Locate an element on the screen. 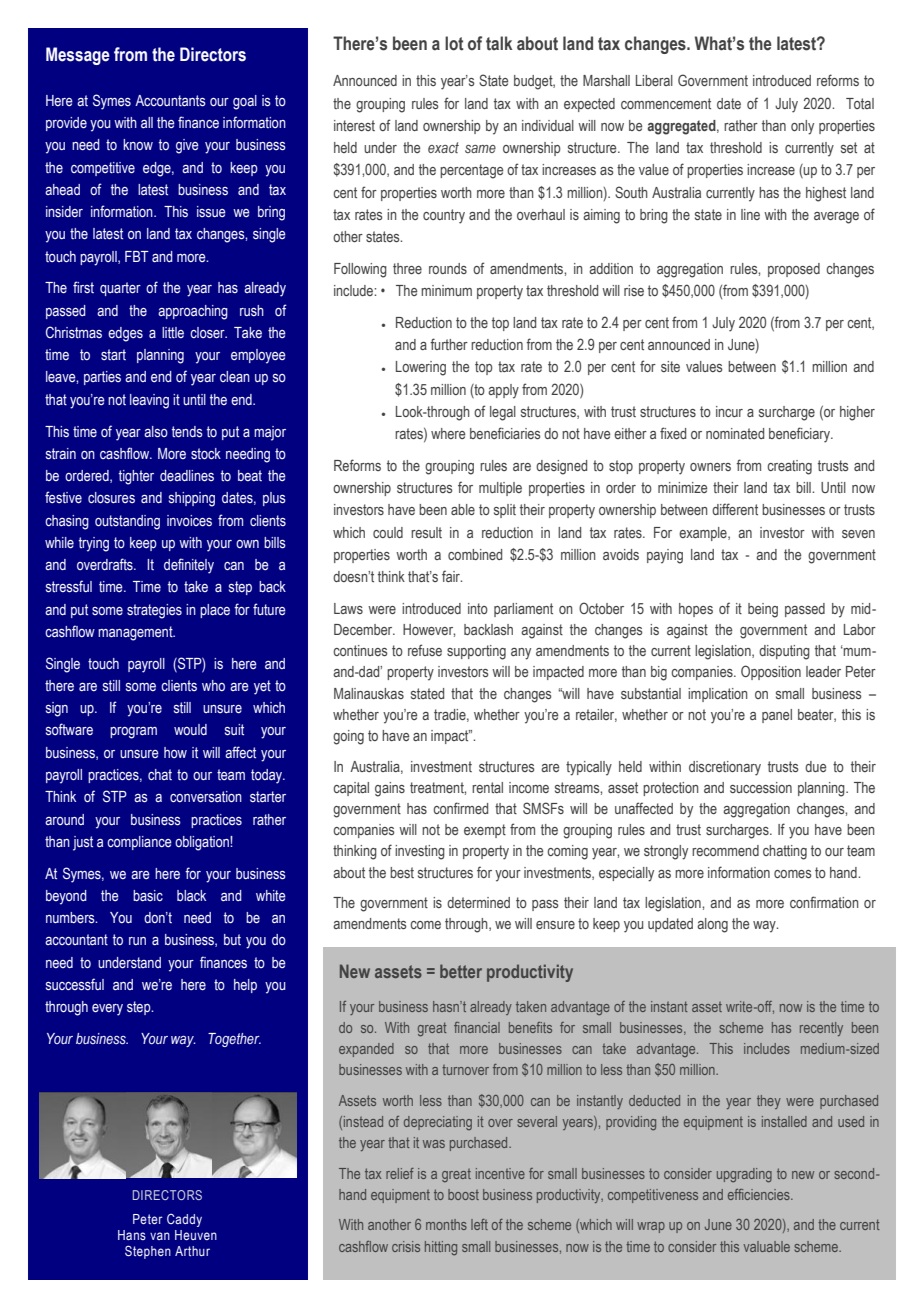 The width and height of the screenshot is (924, 1308). Caddy is located at coordinates (184, 1220).
